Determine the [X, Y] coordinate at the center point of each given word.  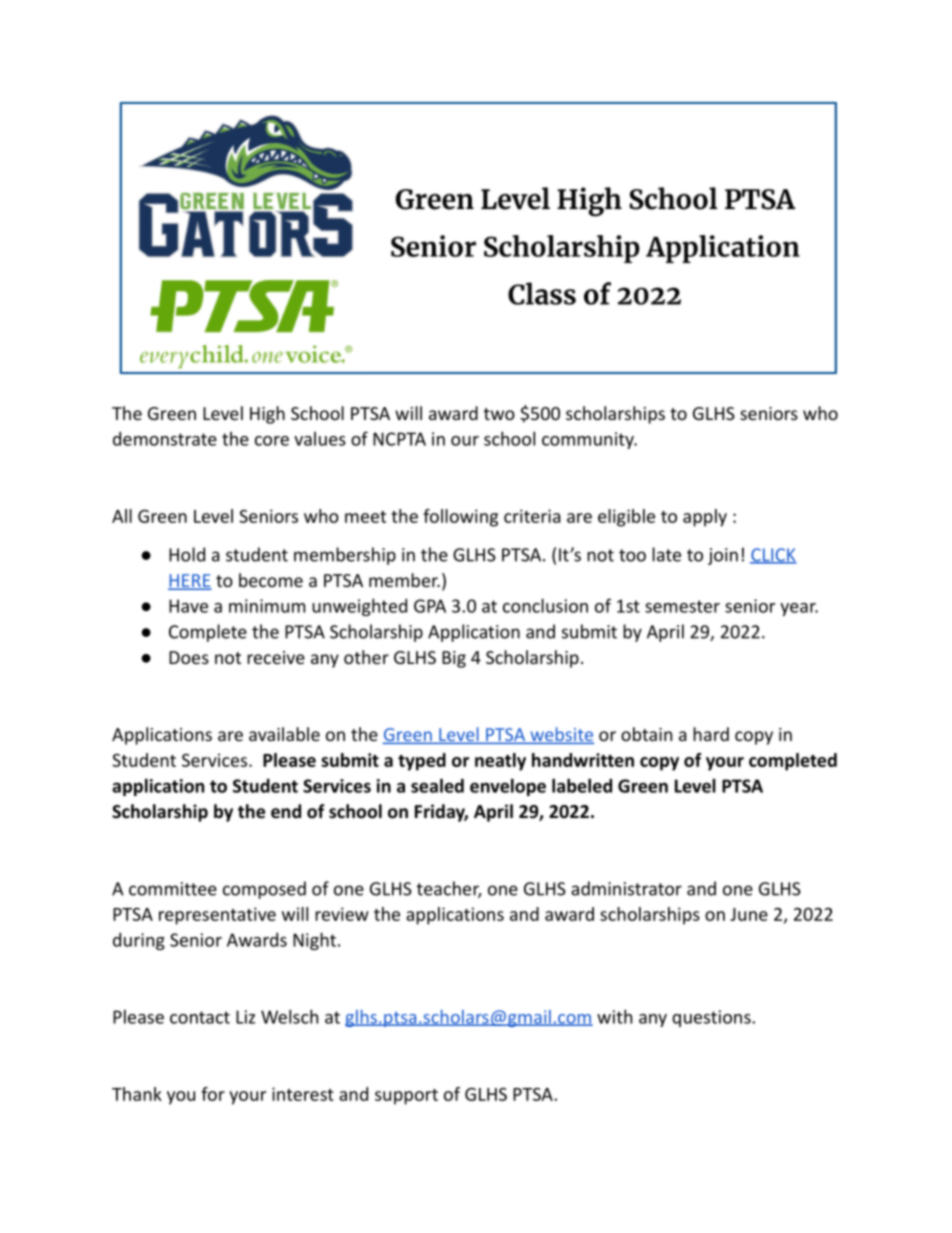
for [213, 1094]
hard [711, 734]
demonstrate [165, 439]
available [284, 734]
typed [422, 762]
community [589, 440]
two [499, 414]
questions [712, 1018]
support [406, 1097]
